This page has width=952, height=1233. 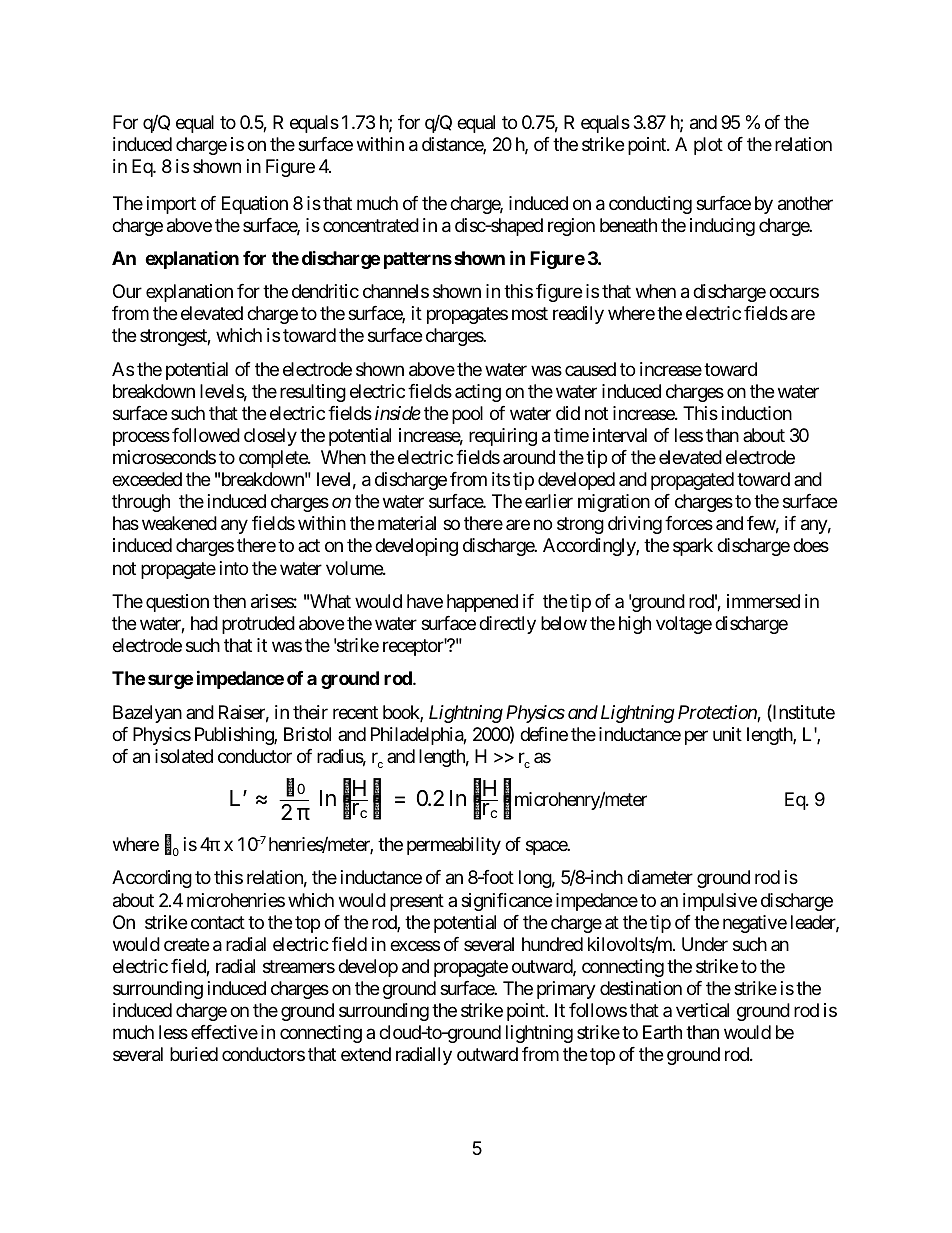 What do you see at coordinates (454, 846) in the page?
I see `permeability` at bounding box center [454, 846].
